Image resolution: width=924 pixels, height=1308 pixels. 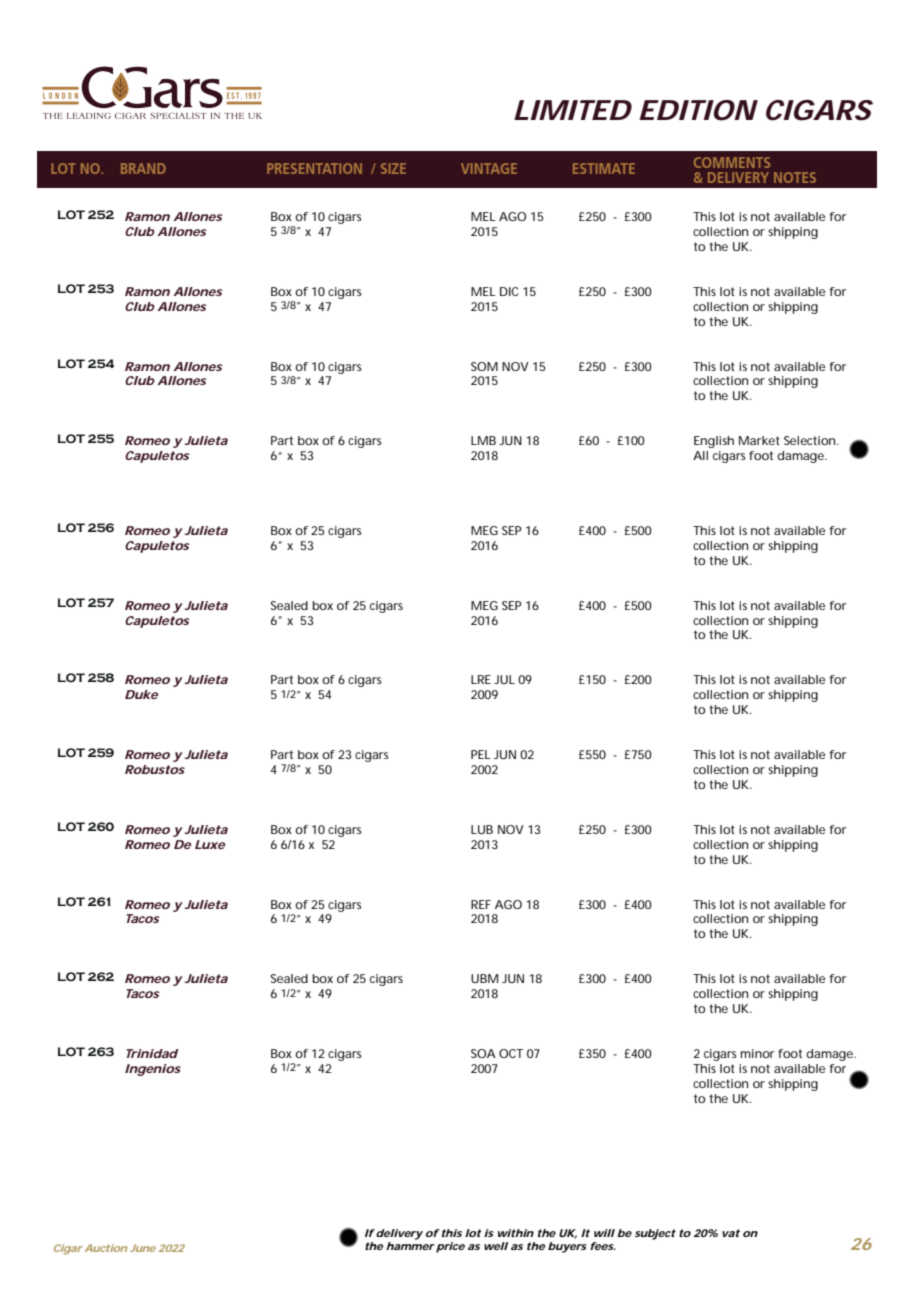 I want to click on price, so click(x=450, y=1247).
